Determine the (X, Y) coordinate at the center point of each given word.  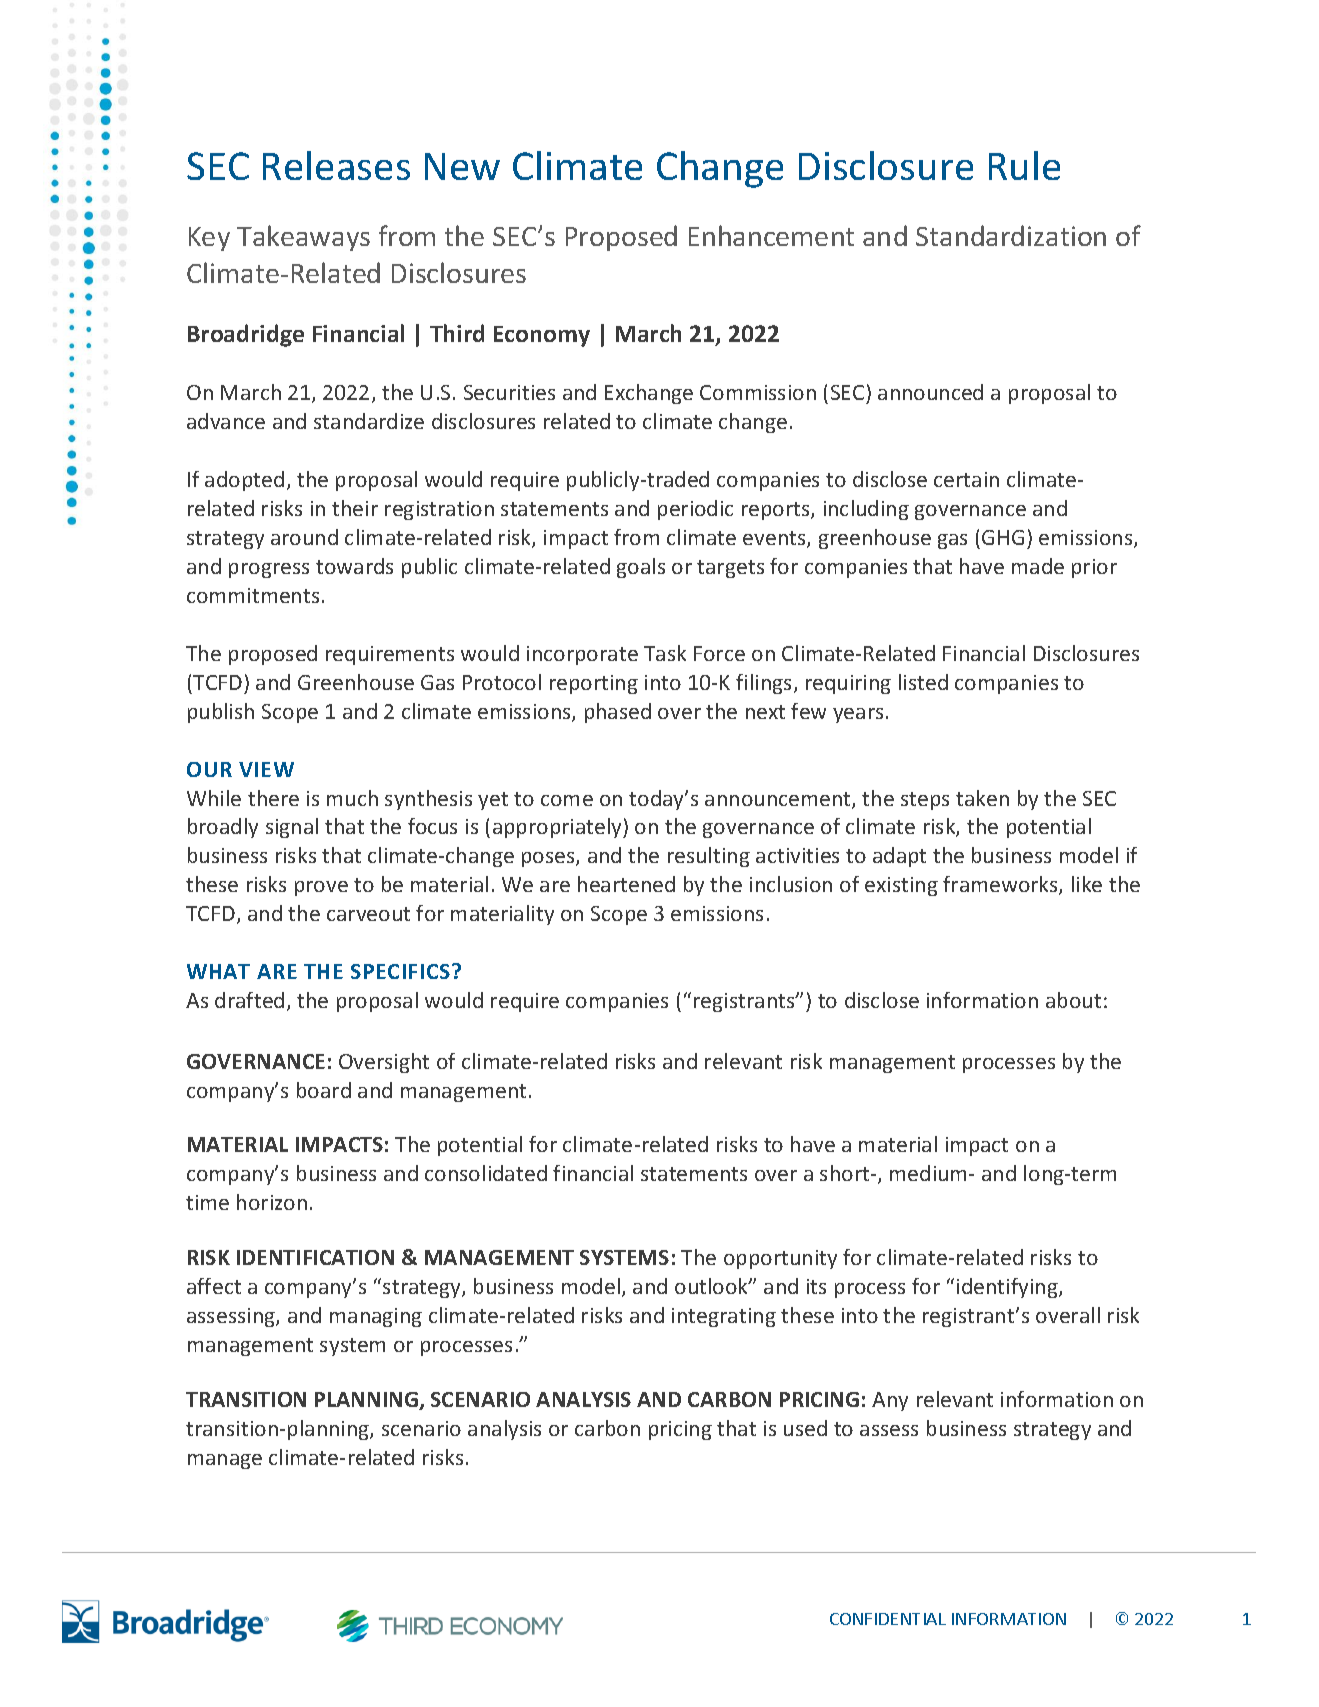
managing (376, 1317)
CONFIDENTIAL (888, 1619)
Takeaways (303, 238)
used (805, 1428)
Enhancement (771, 235)
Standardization (1011, 235)
